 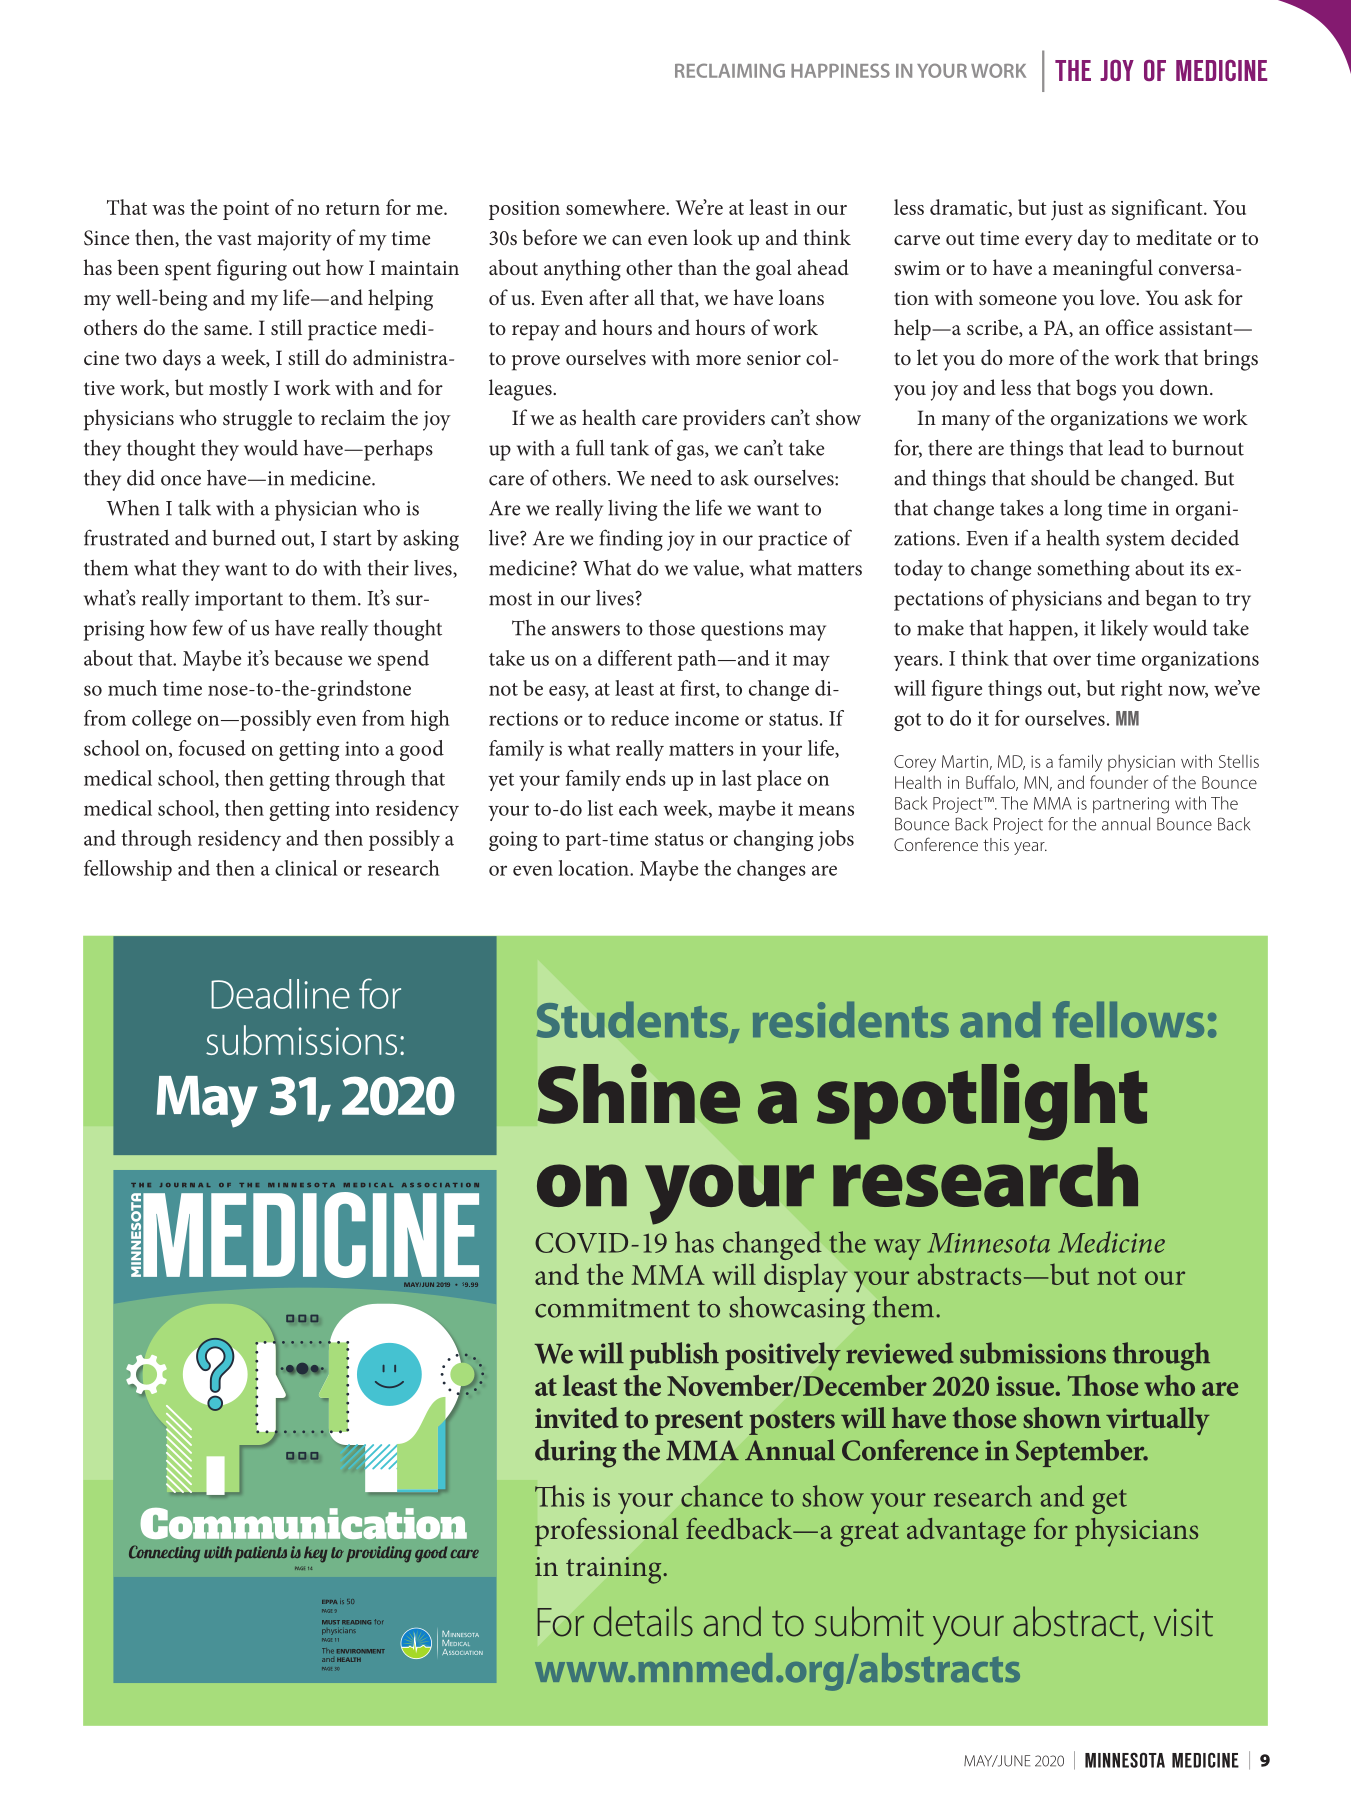 I want to click on each, so click(x=638, y=808).
